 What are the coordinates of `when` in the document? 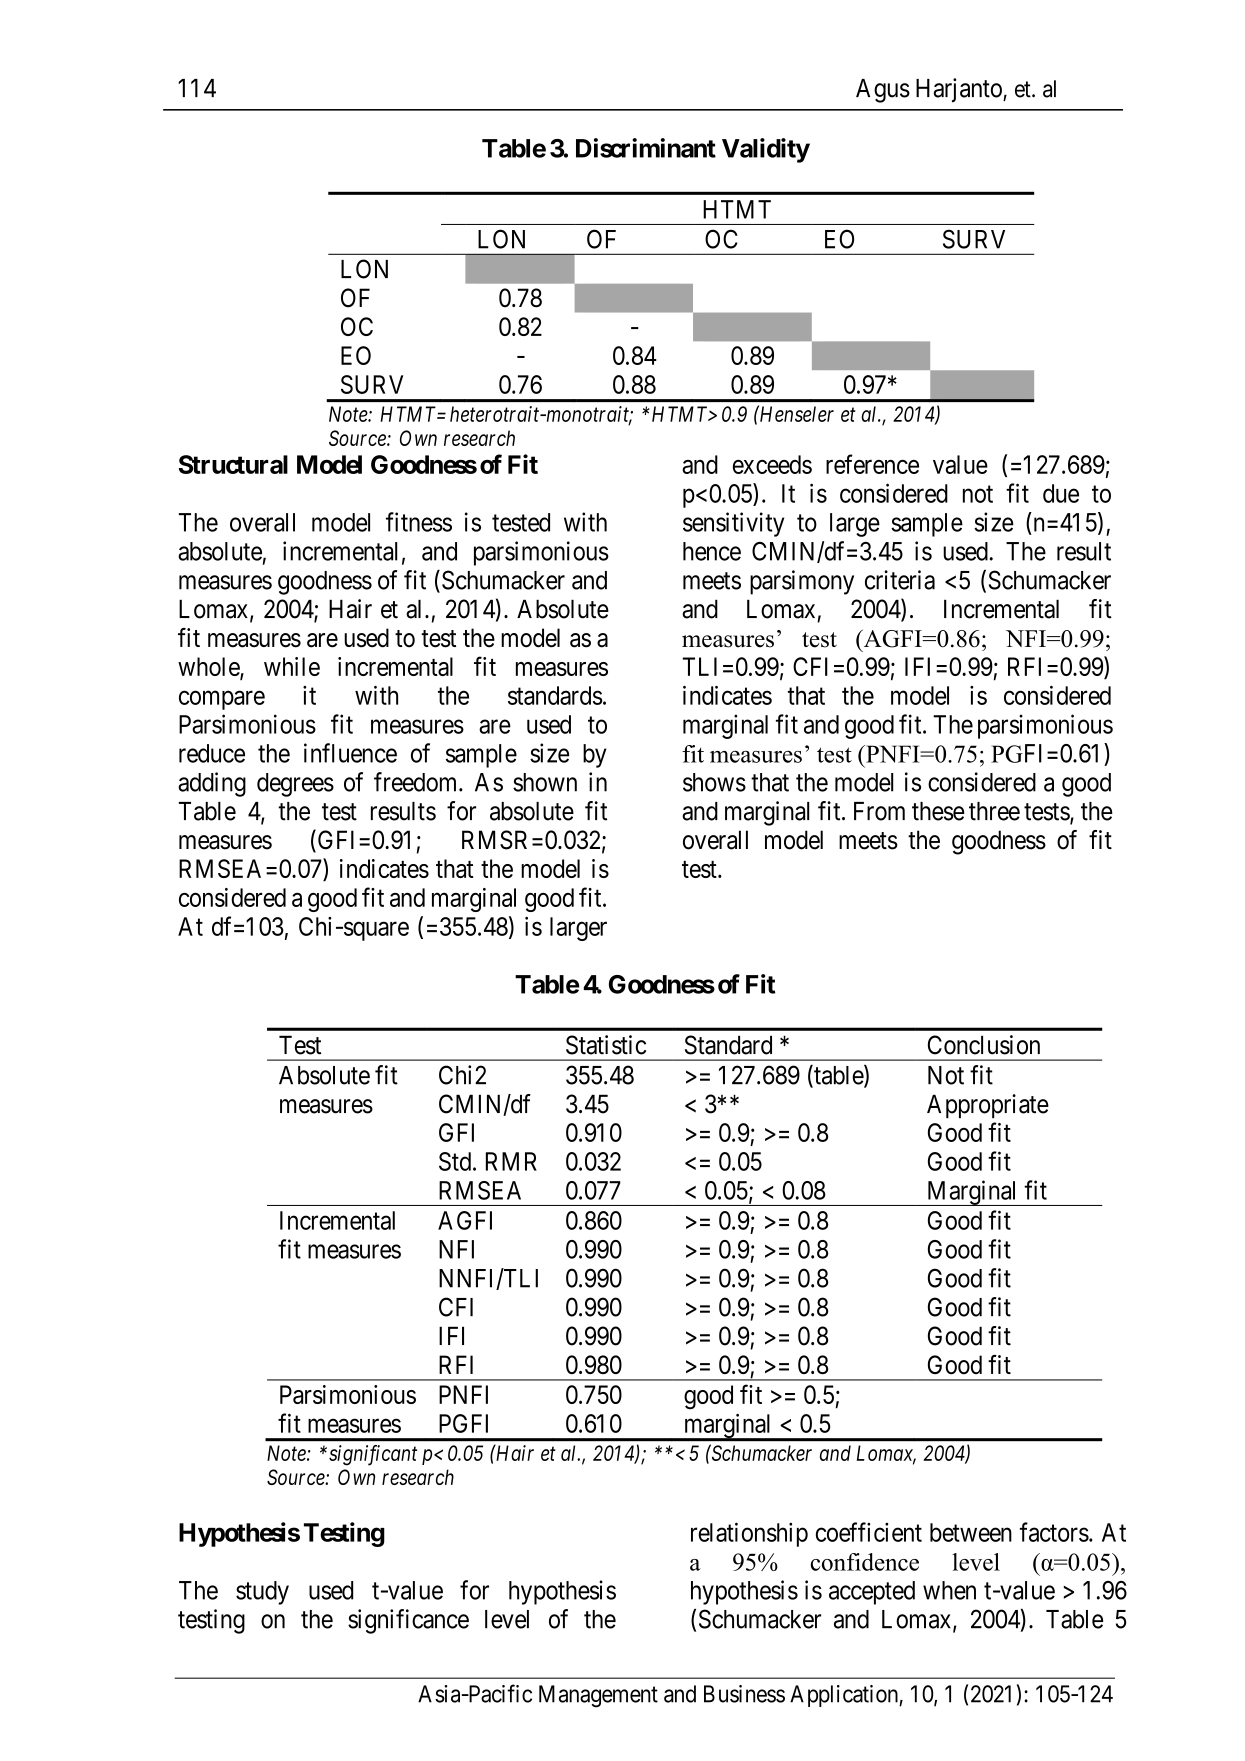 It's located at (949, 1590).
